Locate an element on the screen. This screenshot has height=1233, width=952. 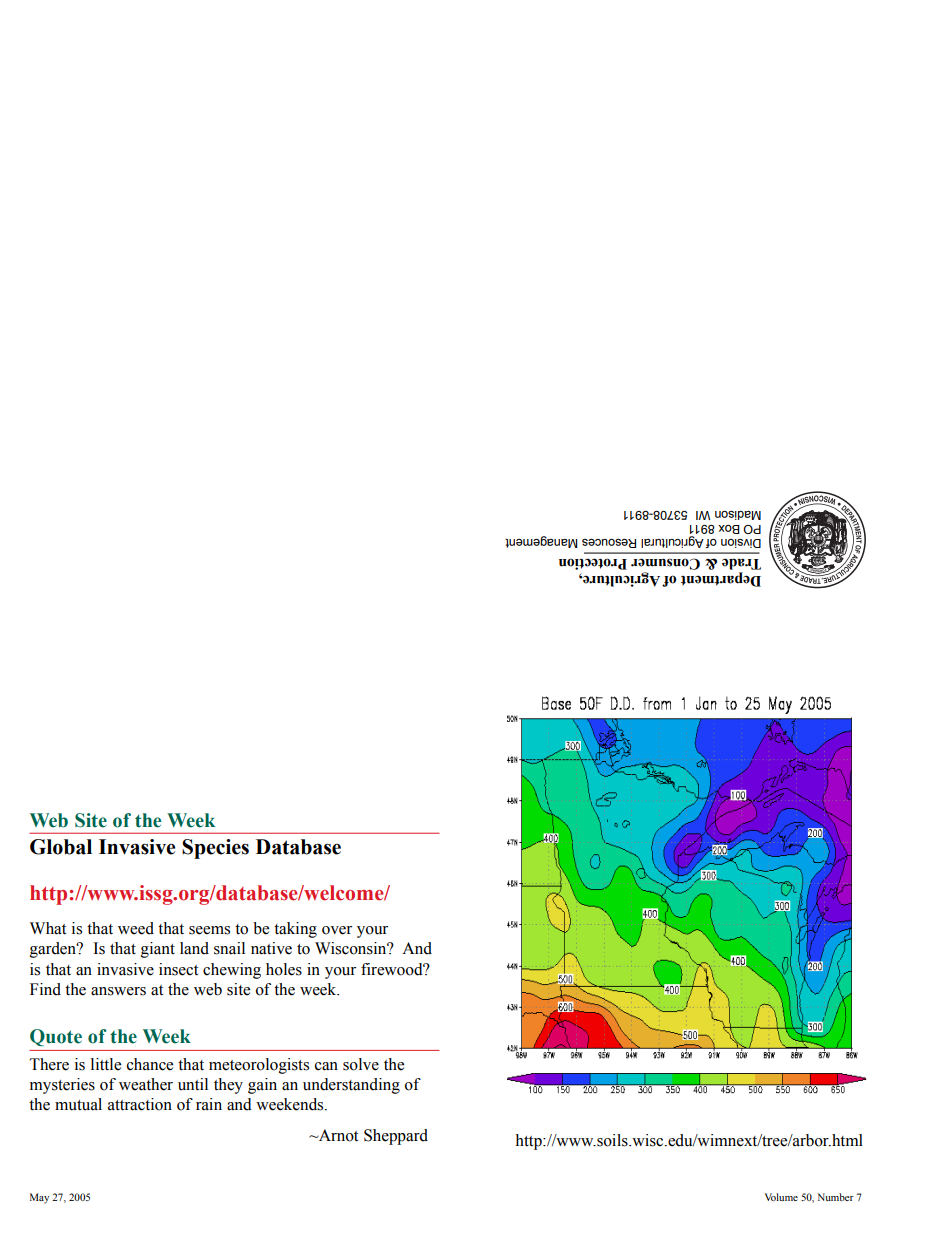
understanding is located at coordinates (351, 1086).
